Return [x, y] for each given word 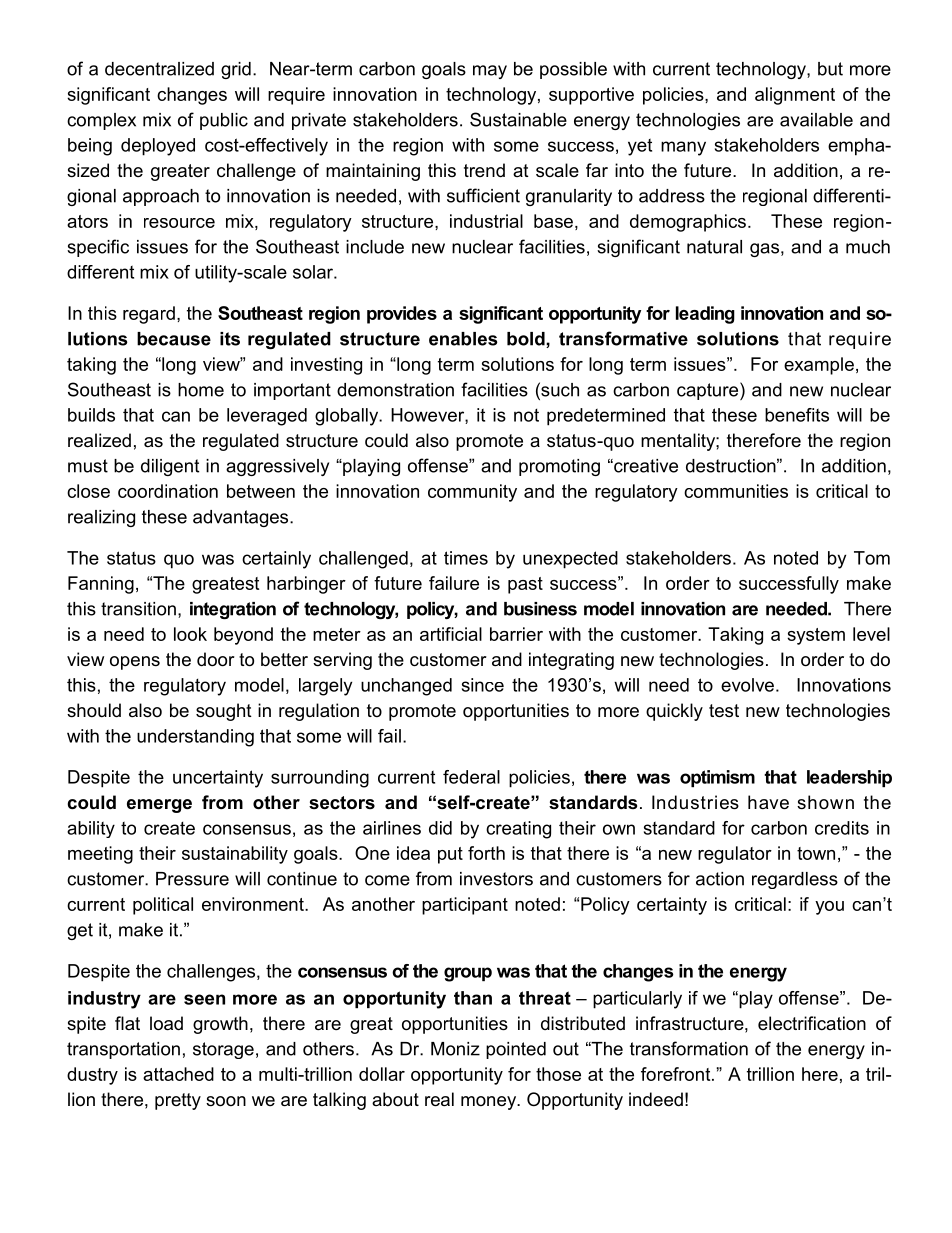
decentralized [159, 69]
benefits [797, 415]
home [201, 390]
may [490, 72]
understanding [195, 738]
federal [471, 777]
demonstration [395, 390]
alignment [795, 96]
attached [178, 1074]
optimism [717, 778]
